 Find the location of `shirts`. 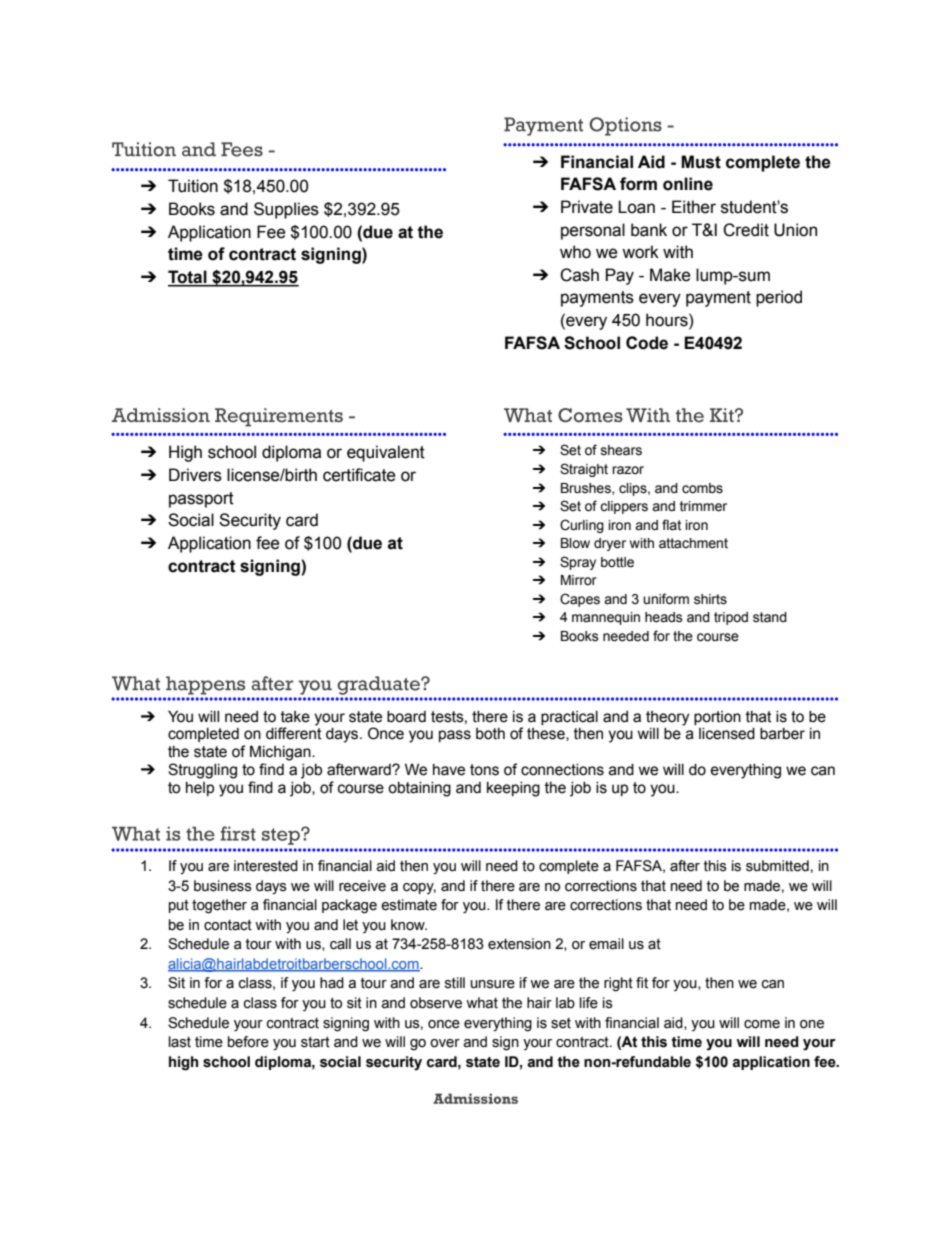

shirts is located at coordinates (710, 599).
